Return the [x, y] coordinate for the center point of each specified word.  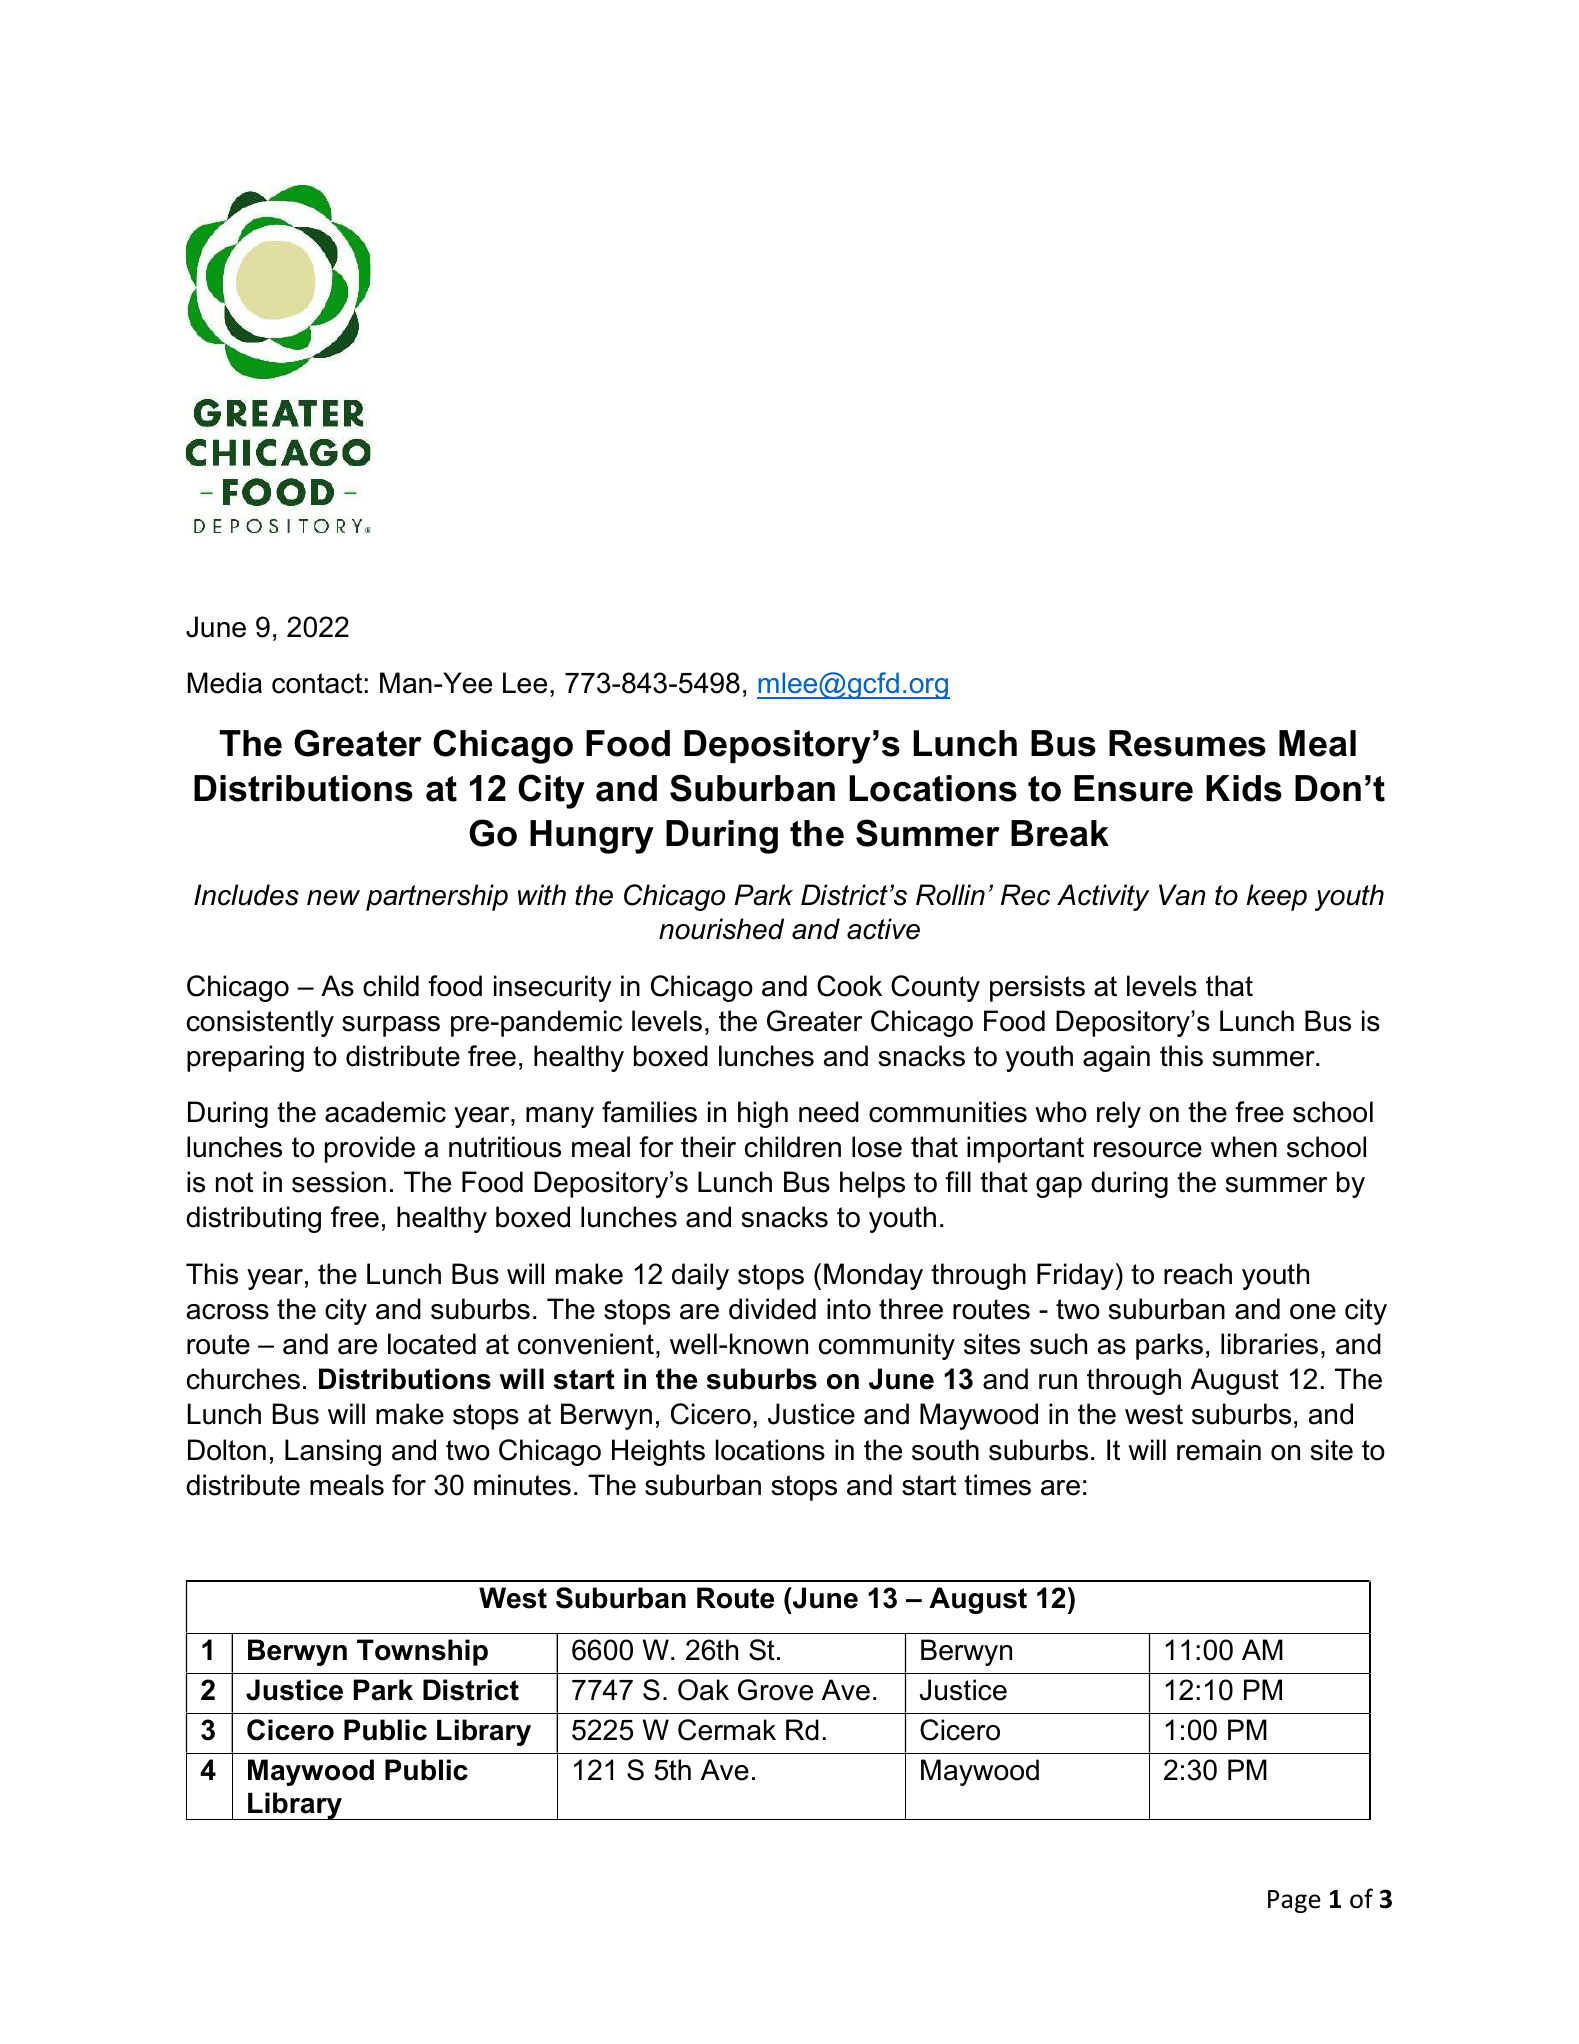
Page [1294, 1901]
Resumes [1187, 743]
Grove [775, 1690]
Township [422, 1652]
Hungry [592, 837]
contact [317, 683]
